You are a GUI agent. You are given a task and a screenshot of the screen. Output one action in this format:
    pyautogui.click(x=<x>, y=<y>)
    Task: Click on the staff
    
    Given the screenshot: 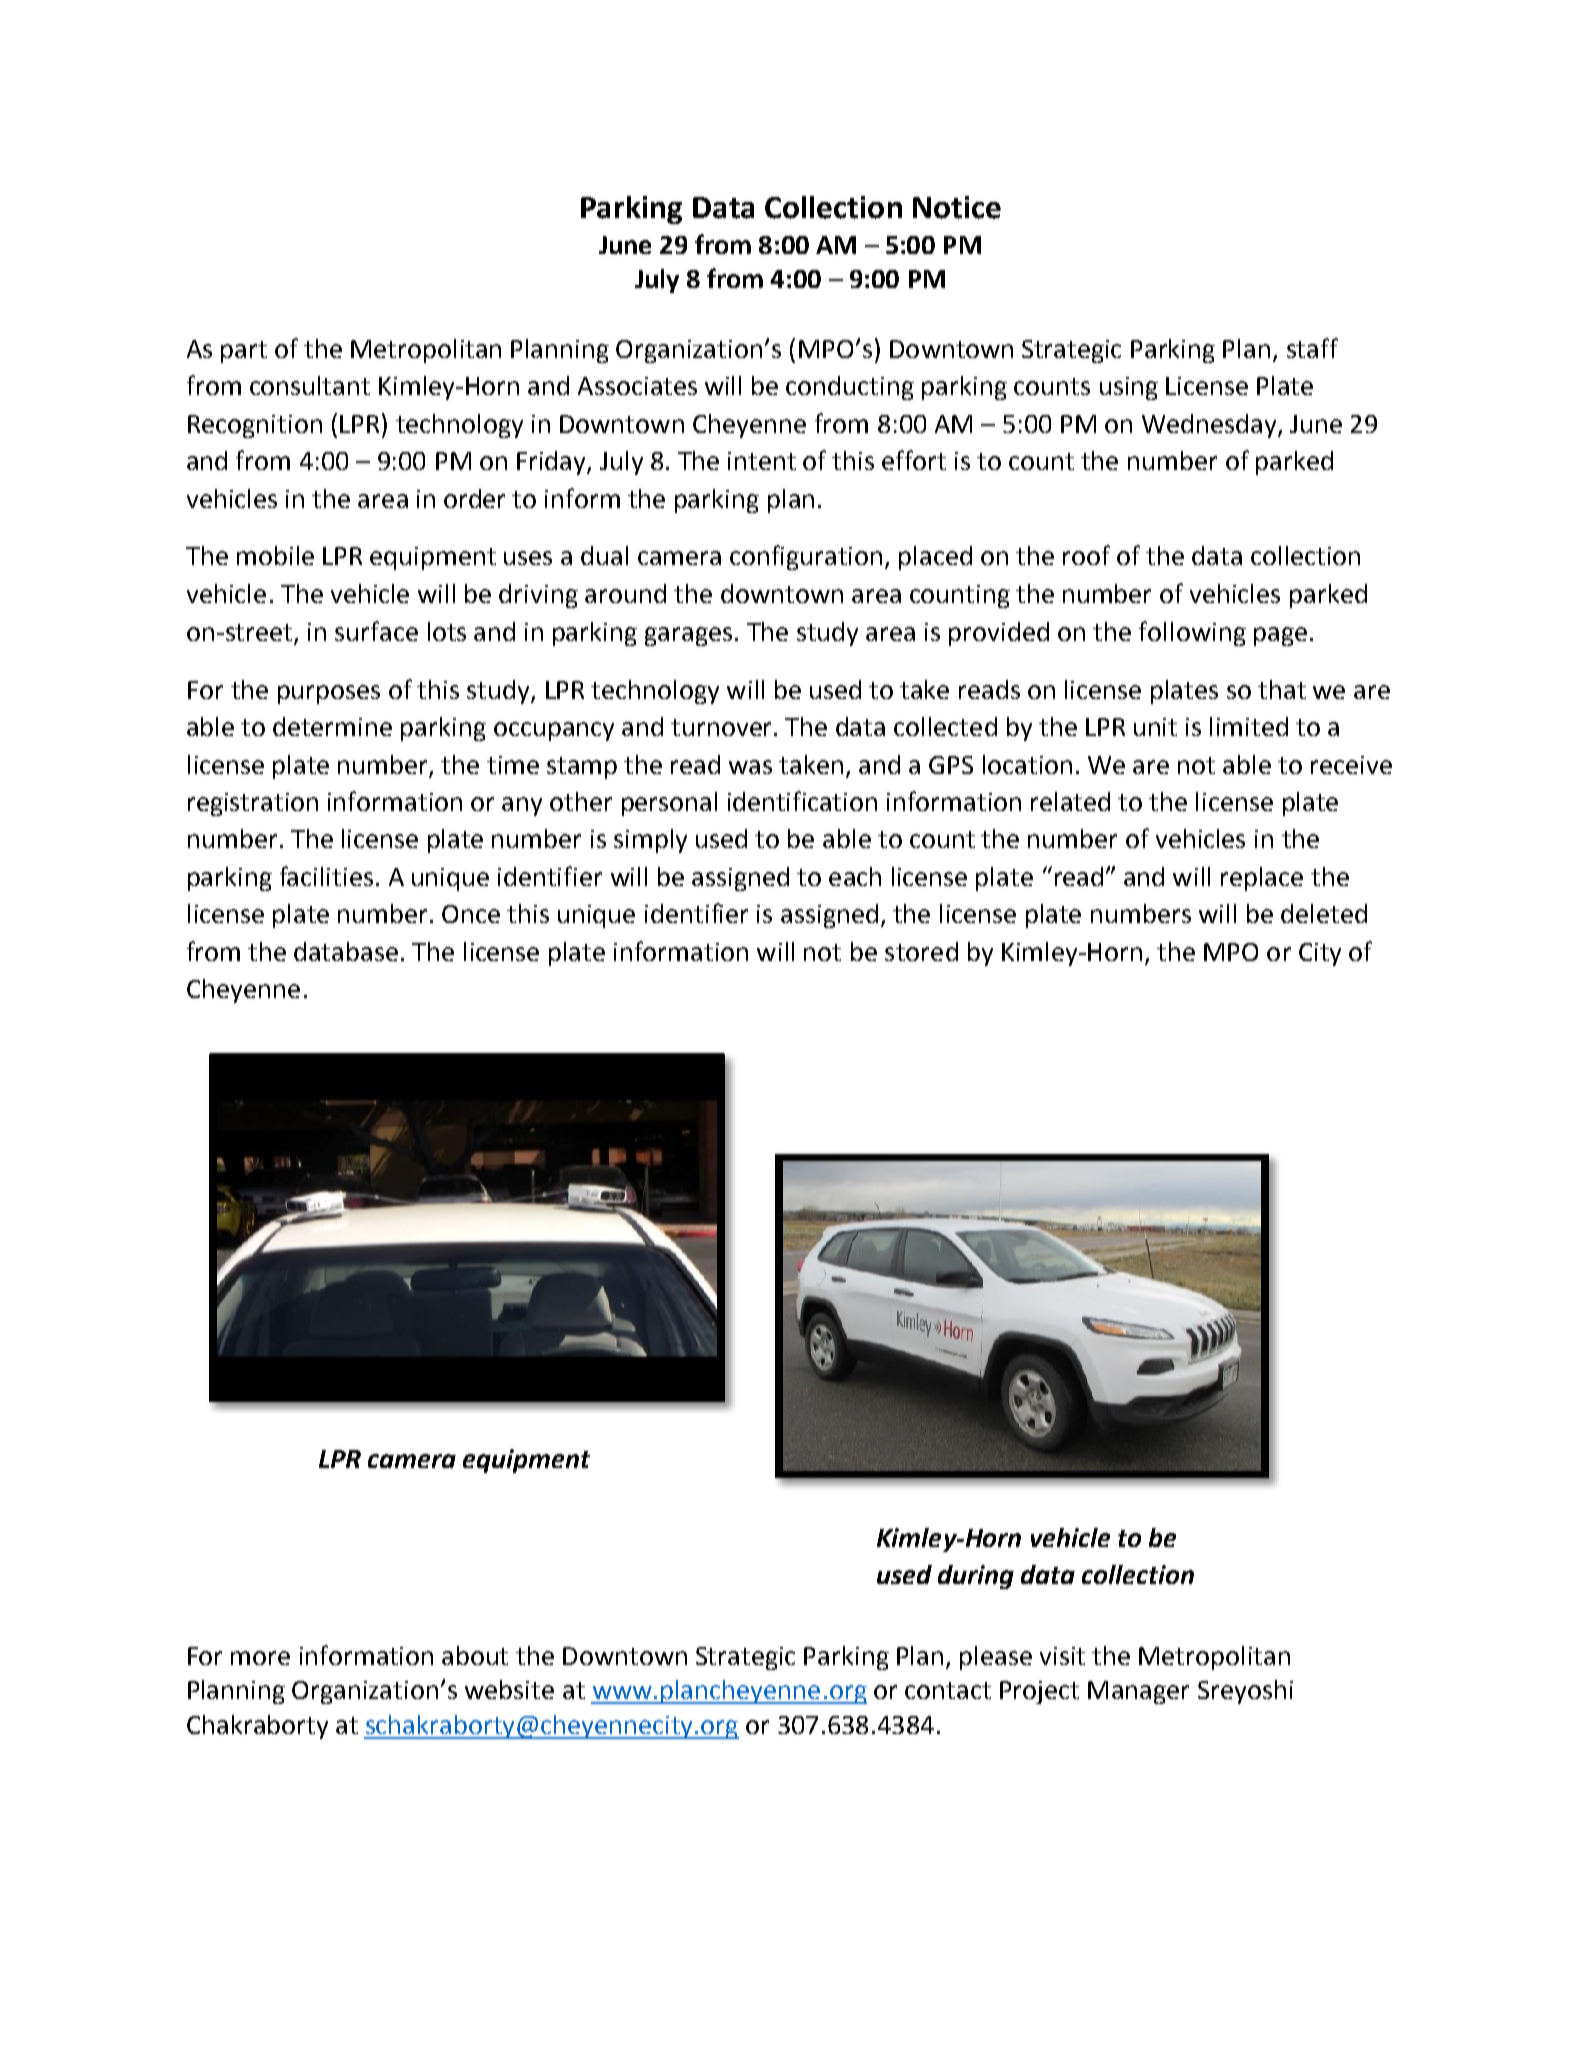 What is the action you would take?
    pyautogui.click(x=1312, y=348)
